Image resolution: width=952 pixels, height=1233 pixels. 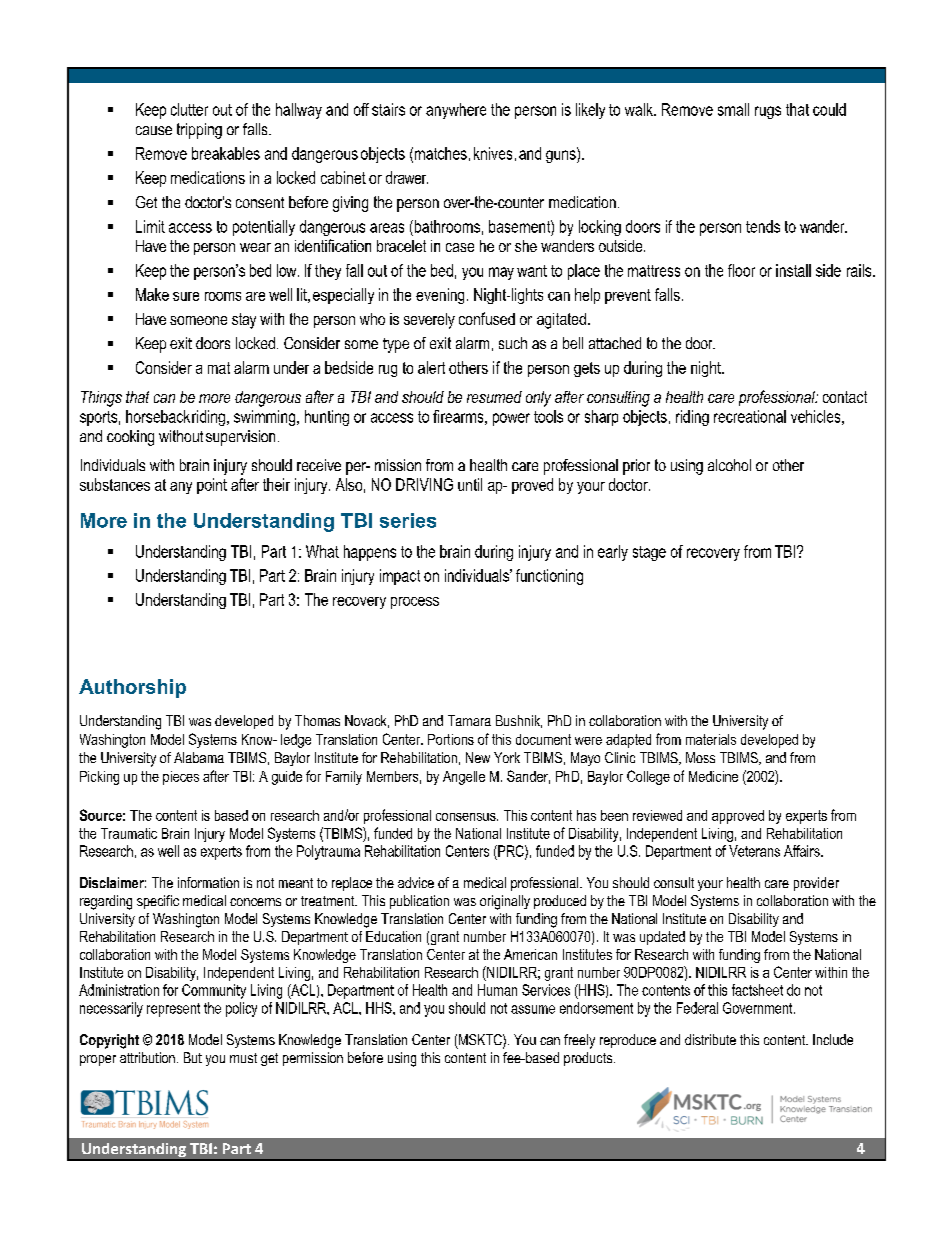 I want to click on materials, so click(x=711, y=739).
